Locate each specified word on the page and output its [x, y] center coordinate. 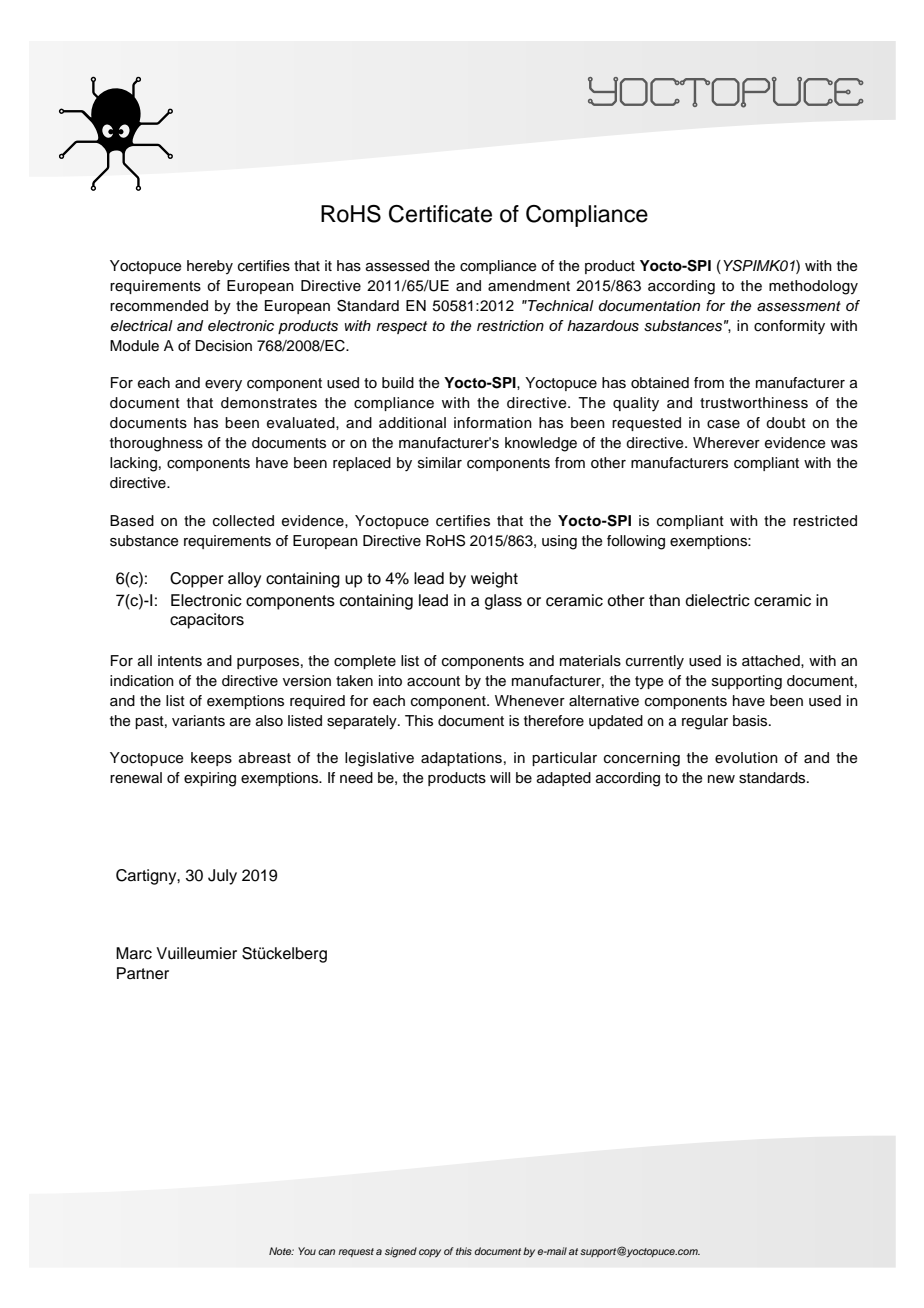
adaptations [461, 759]
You [307, 1251]
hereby [210, 267]
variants [198, 721]
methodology [813, 287]
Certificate [440, 214]
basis [751, 721]
